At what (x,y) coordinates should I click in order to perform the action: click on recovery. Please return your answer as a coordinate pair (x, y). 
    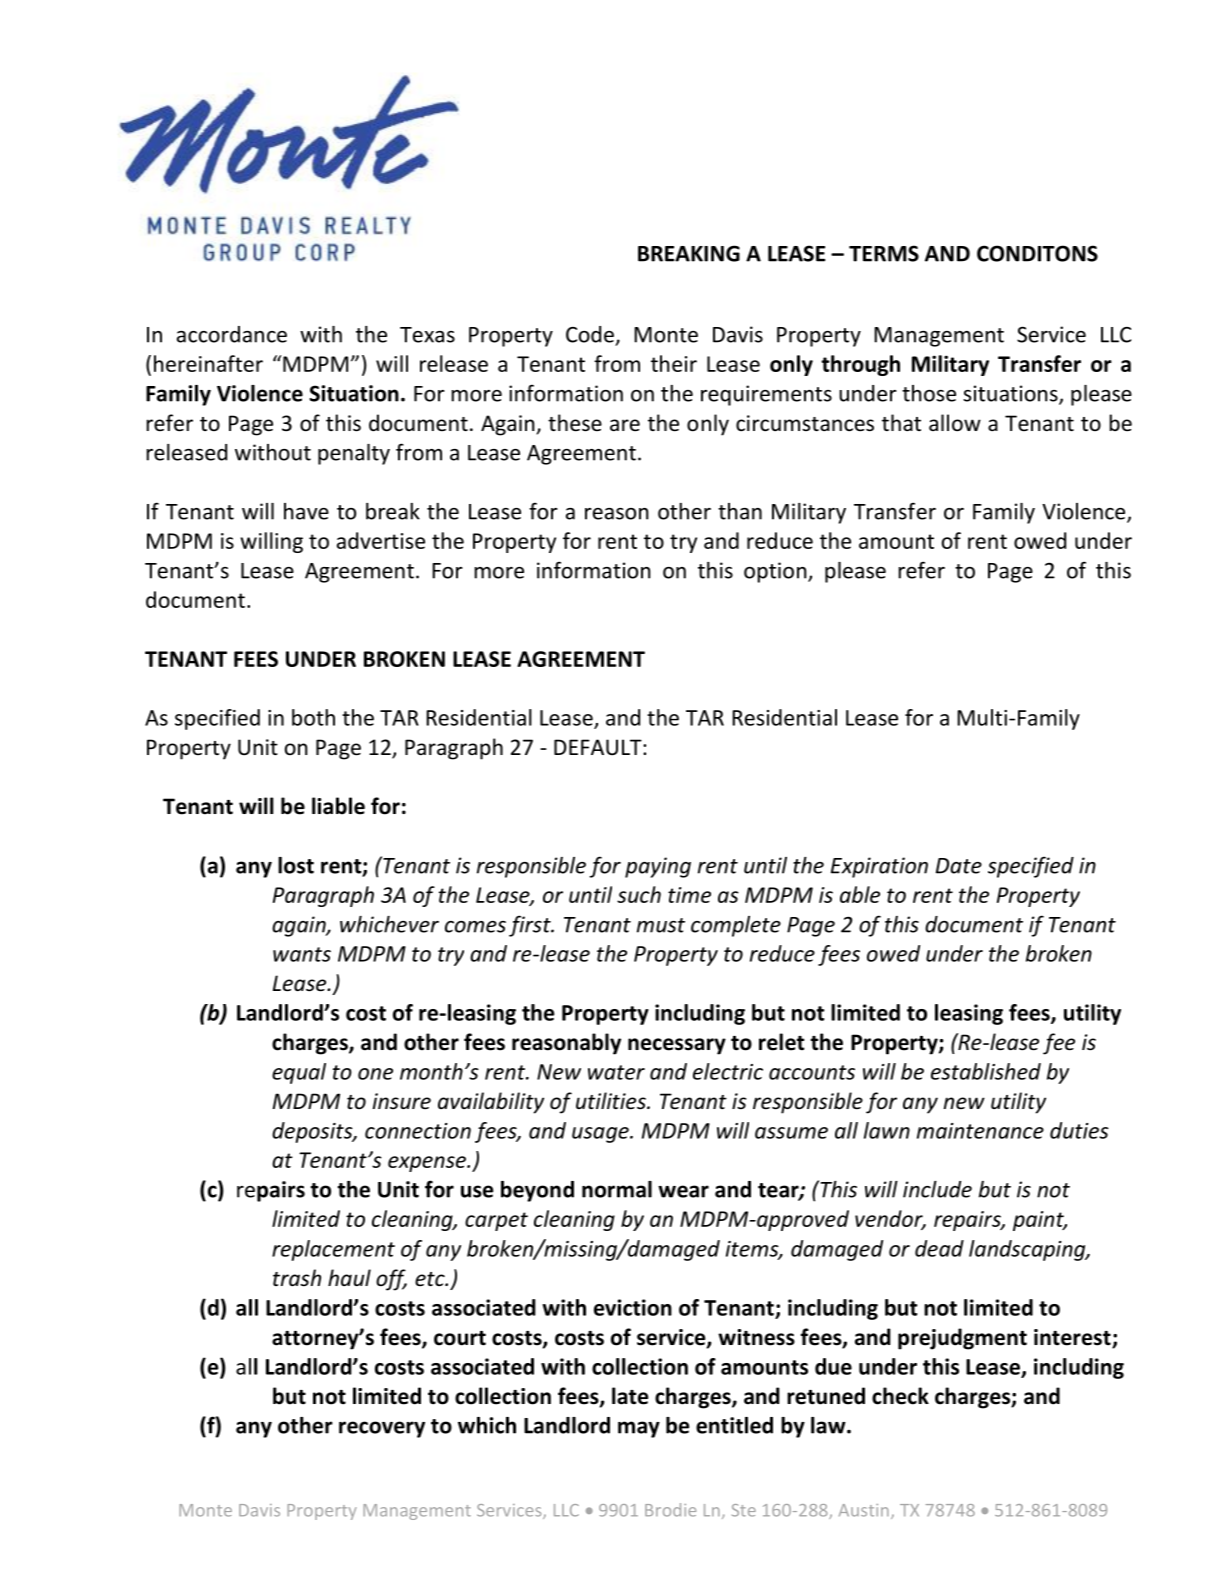
    Looking at the image, I should click on (382, 1429).
